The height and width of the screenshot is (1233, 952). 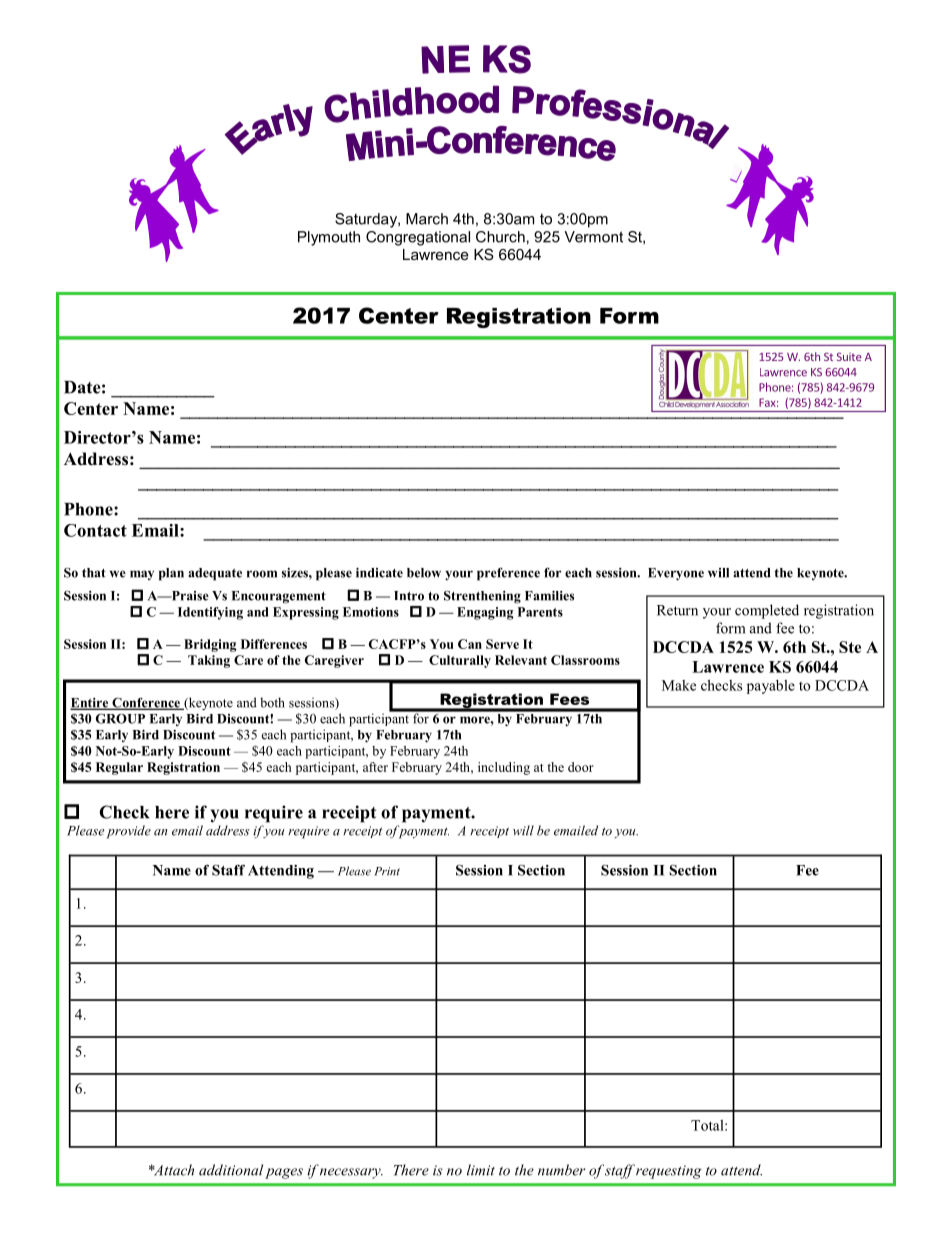 What do you see at coordinates (231, 1170) in the screenshot?
I see `additional` at bounding box center [231, 1170].
